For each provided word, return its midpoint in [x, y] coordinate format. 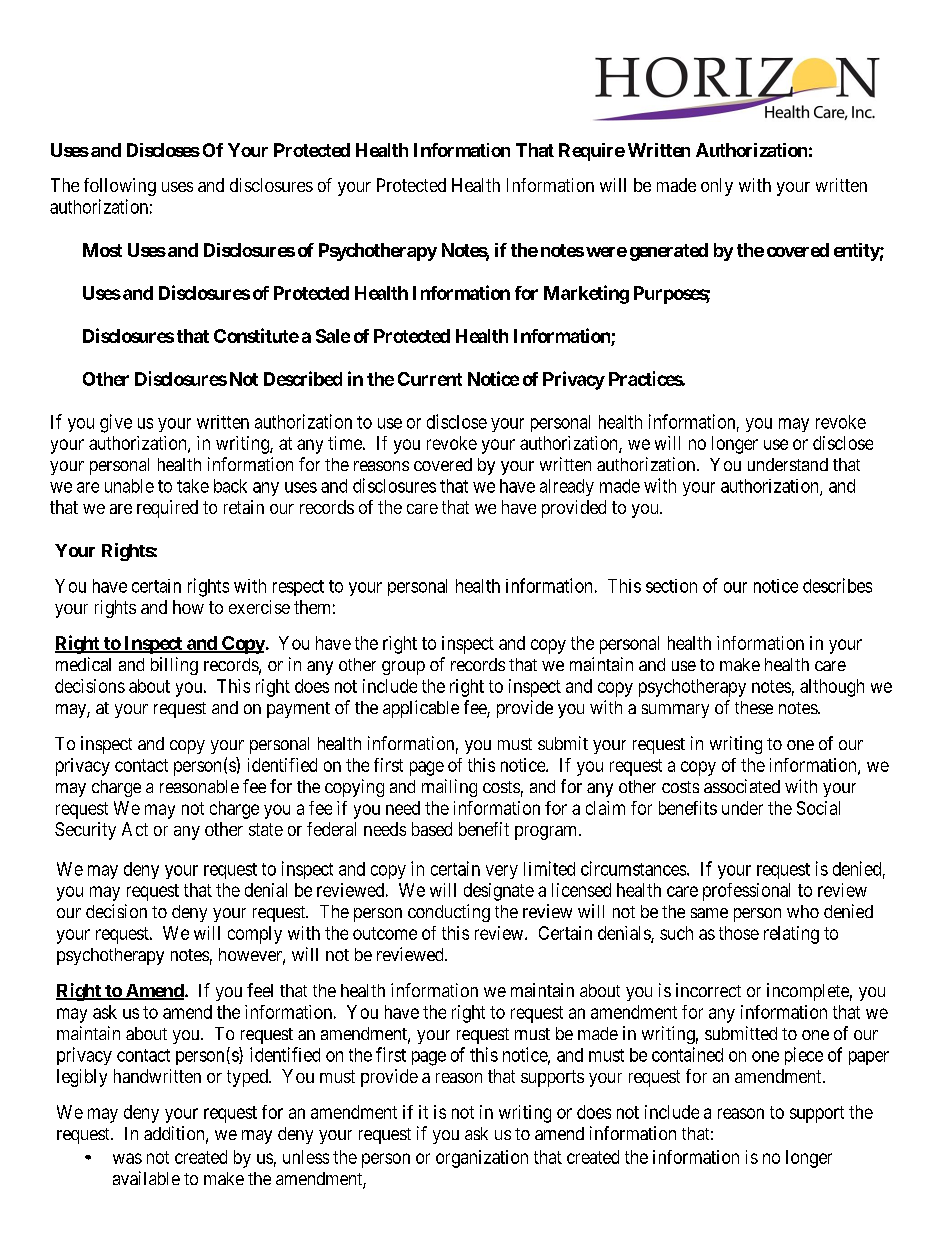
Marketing [586, 294]
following [120, 187]
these [754, 707]
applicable [421, 709]
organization [482, 1159]
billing [174, 666]
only [717, 187]
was [127, 1158]
